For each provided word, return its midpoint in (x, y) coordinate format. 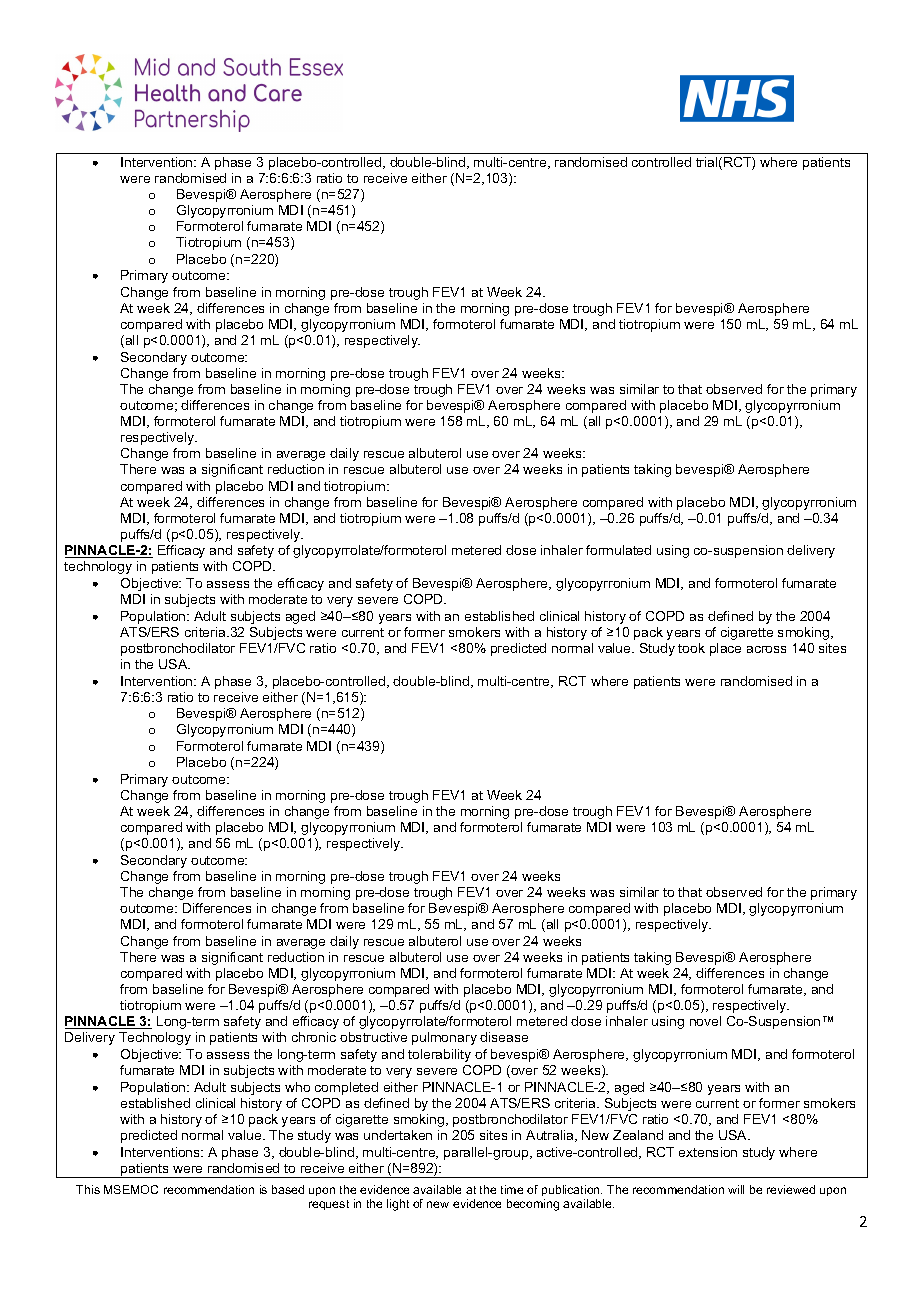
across (766, 649)
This (88, 1189)
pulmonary (444, 1038)
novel (705, 1021)
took (691, 648)
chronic (314, 1037)
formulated (618, 550)
